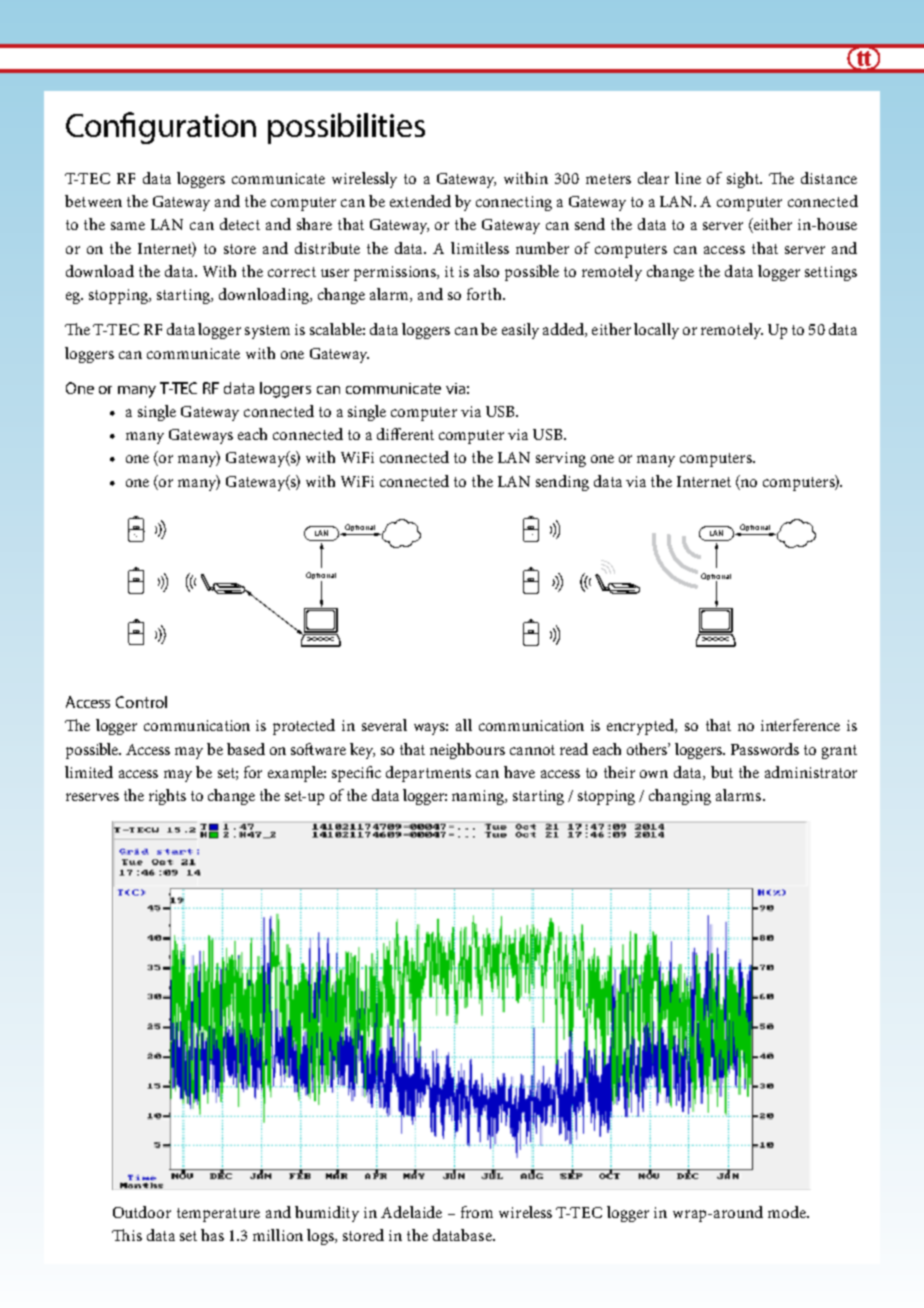 The width and height of the screenshot is (924, 1308). I want to click on reserves, so click(92, 797).
